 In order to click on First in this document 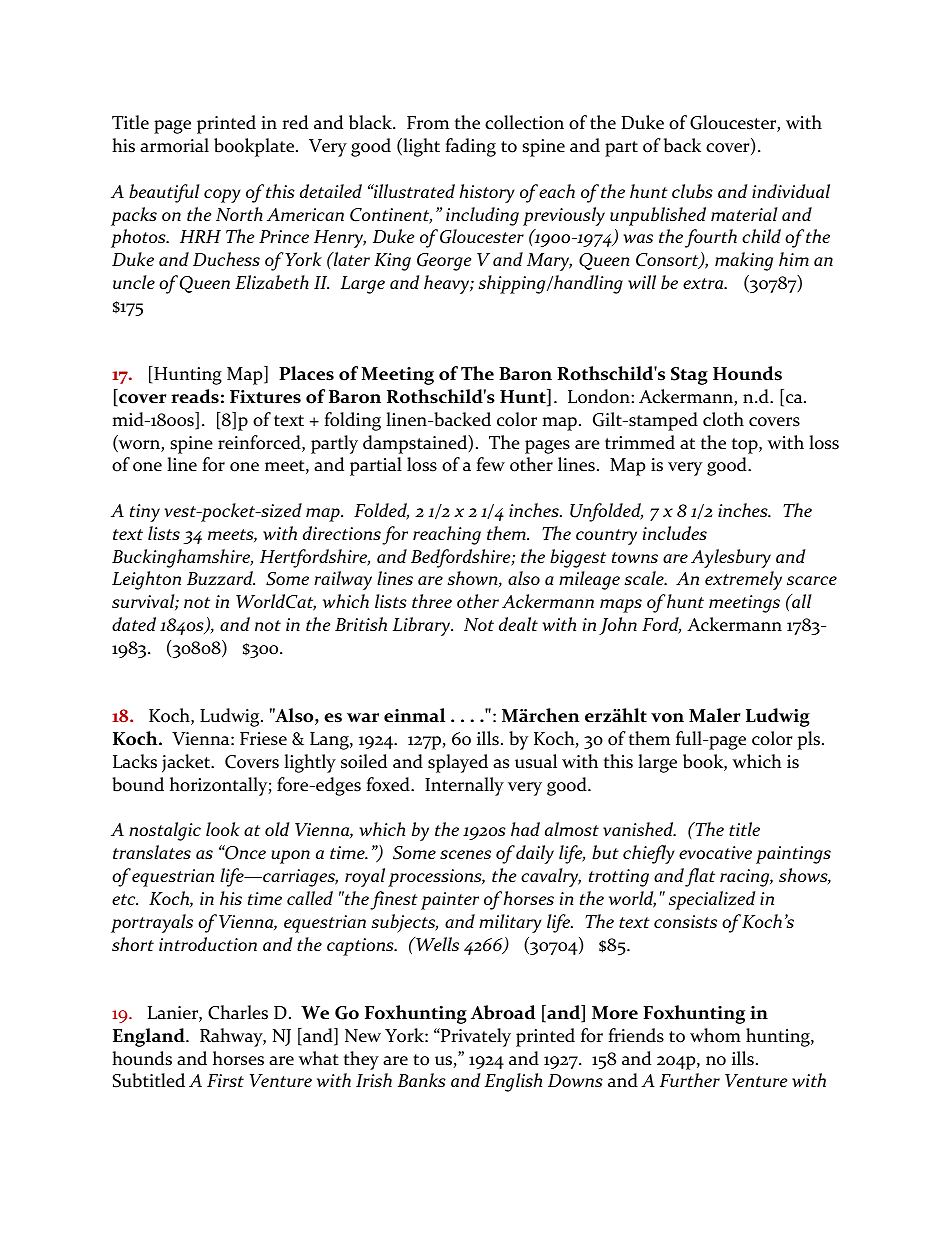, I will do `click(225, 1080)`.
